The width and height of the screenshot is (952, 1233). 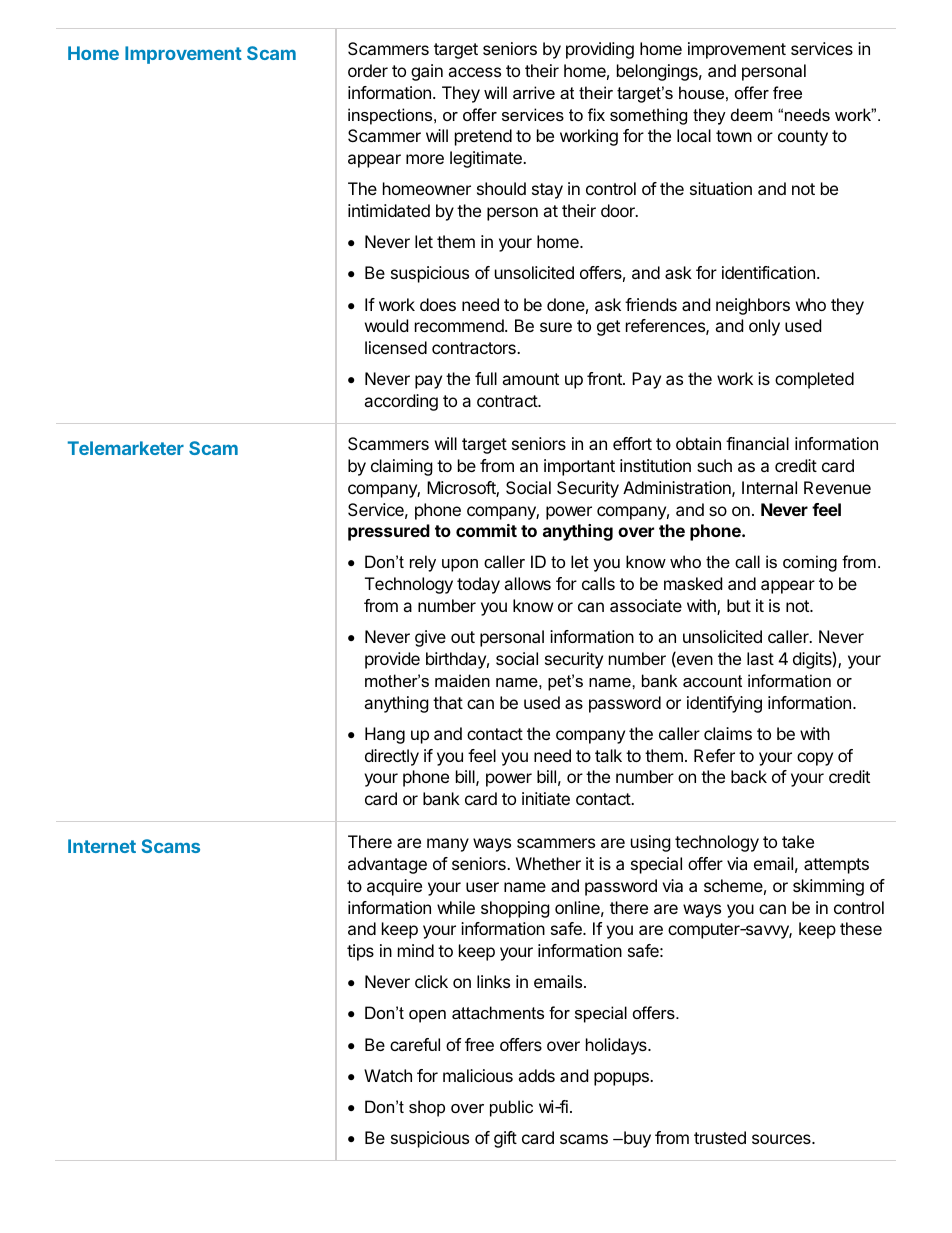 I want to click on back, so click(x=749, y=776).
